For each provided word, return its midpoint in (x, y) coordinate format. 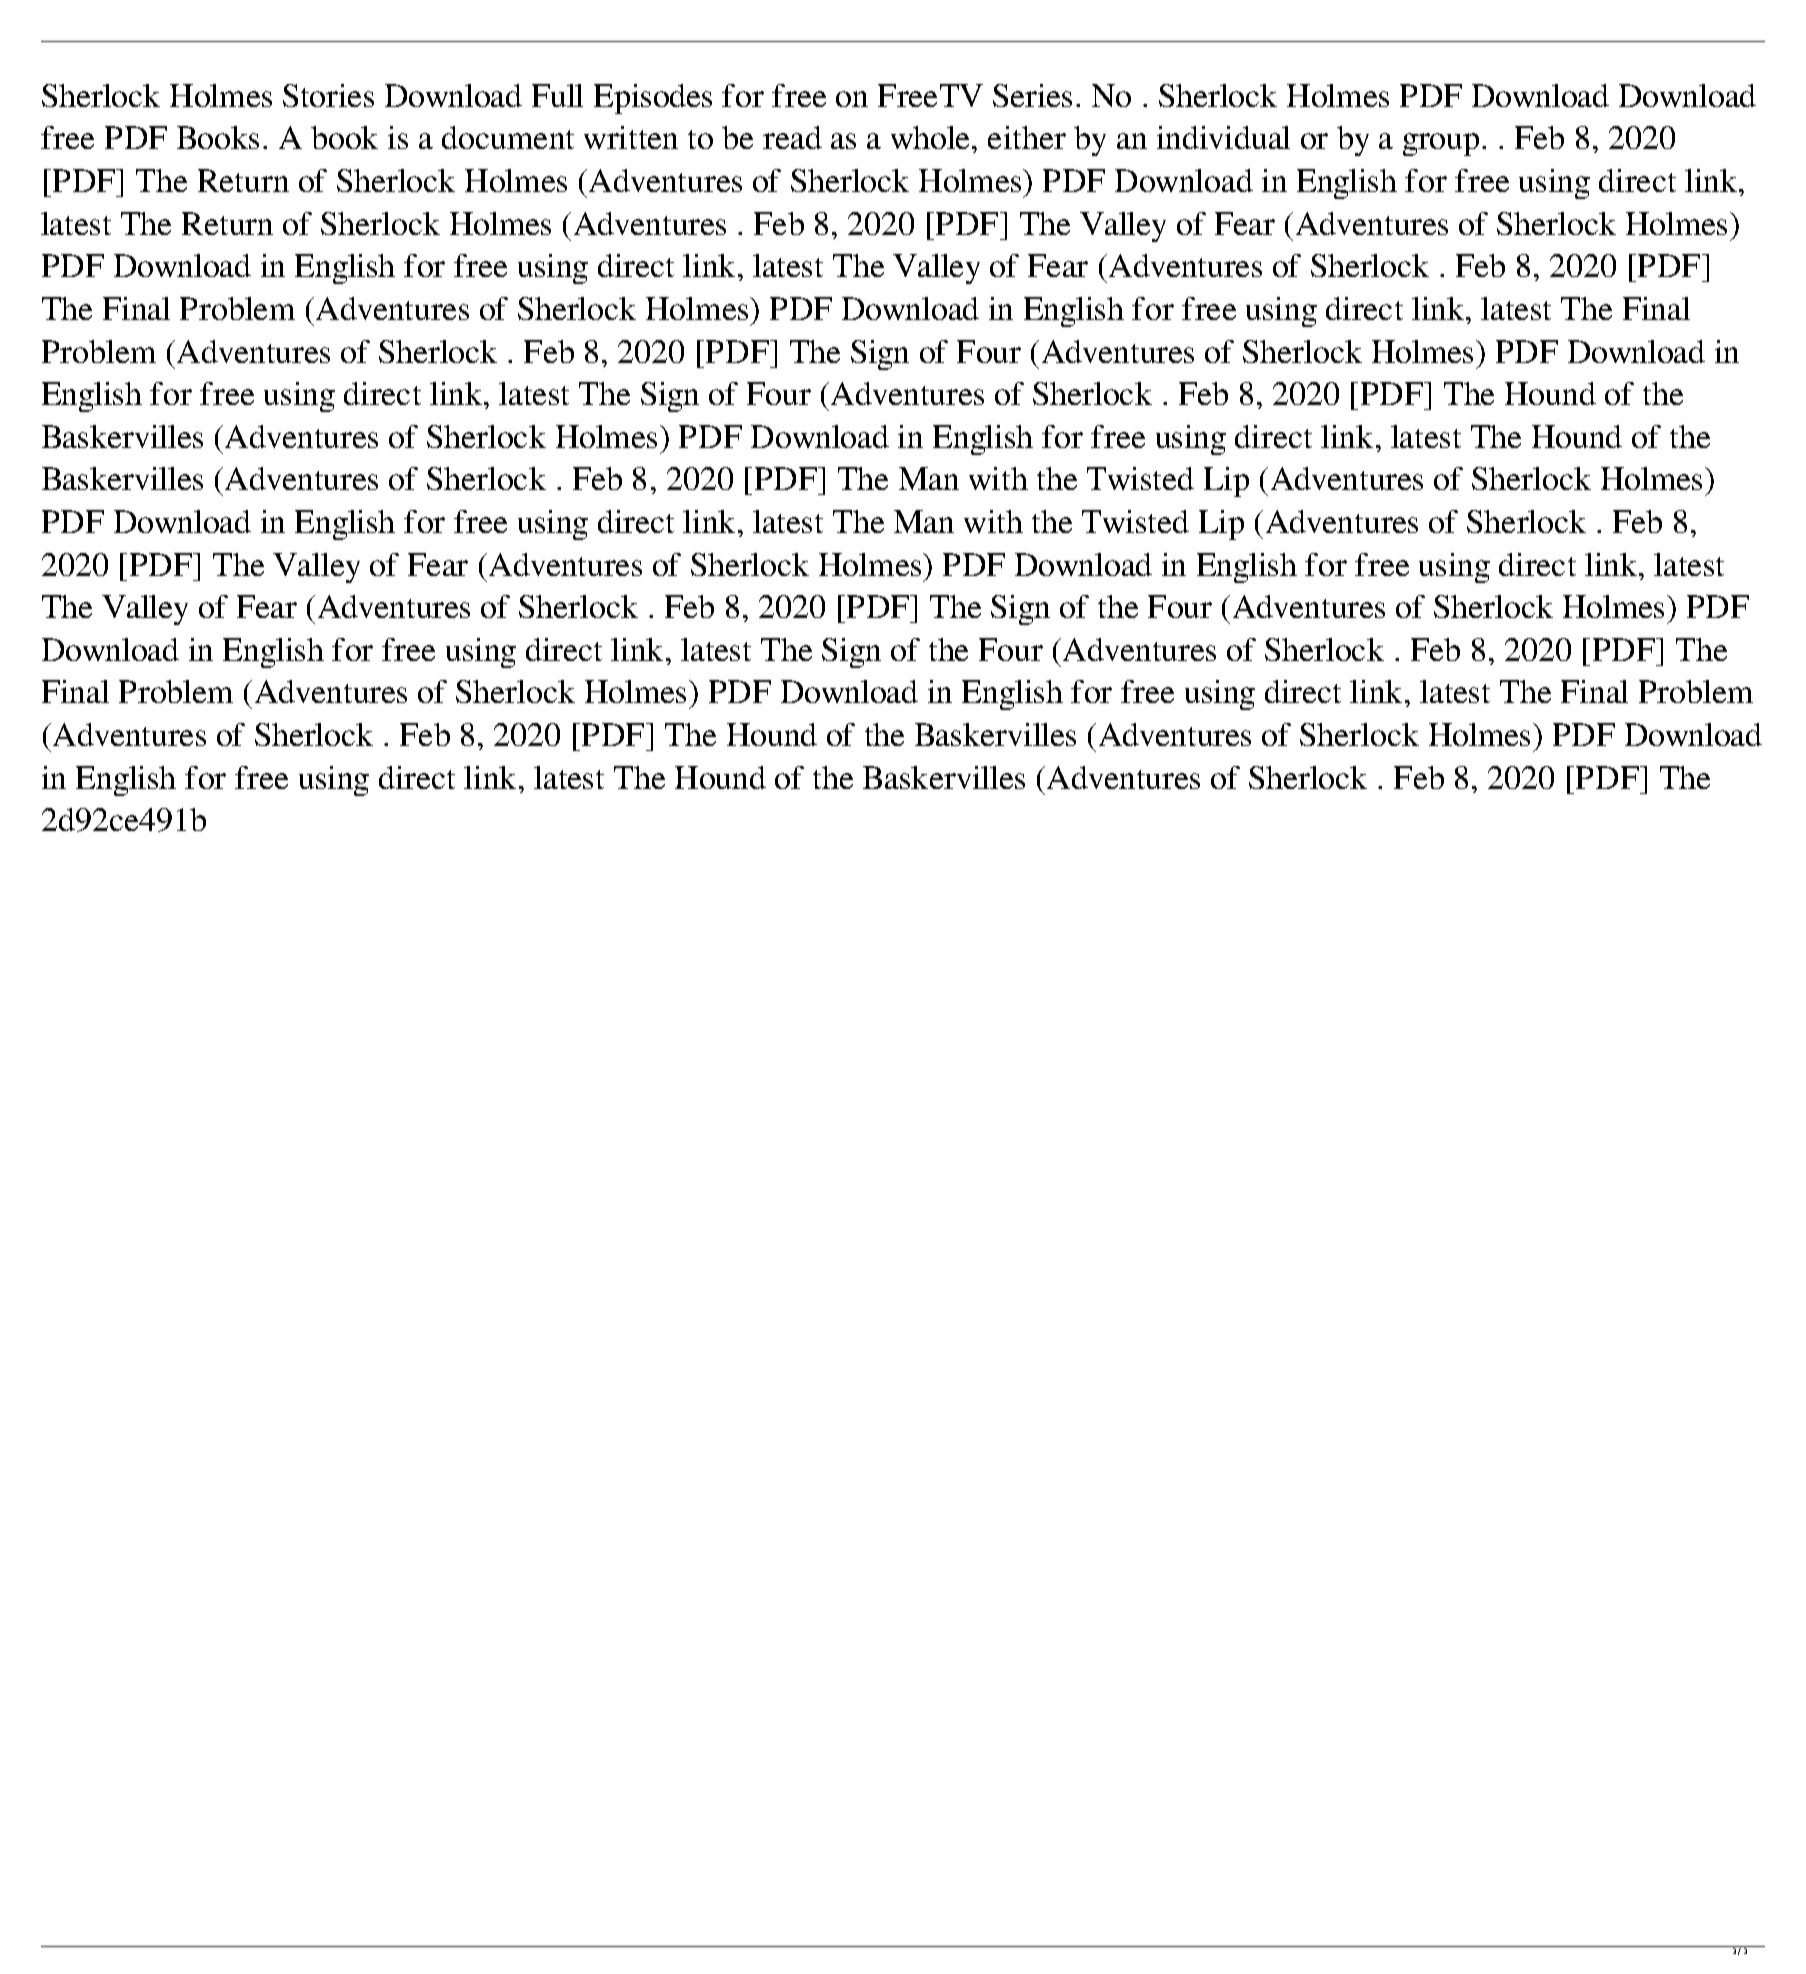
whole (932, 137)
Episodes (653, 99)
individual (1223, 137)
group (1441, 144)
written (631, 137)
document (508, 137)
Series (1032, 95)
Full (557, 95)
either (1027, 137)
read (792, 137)
